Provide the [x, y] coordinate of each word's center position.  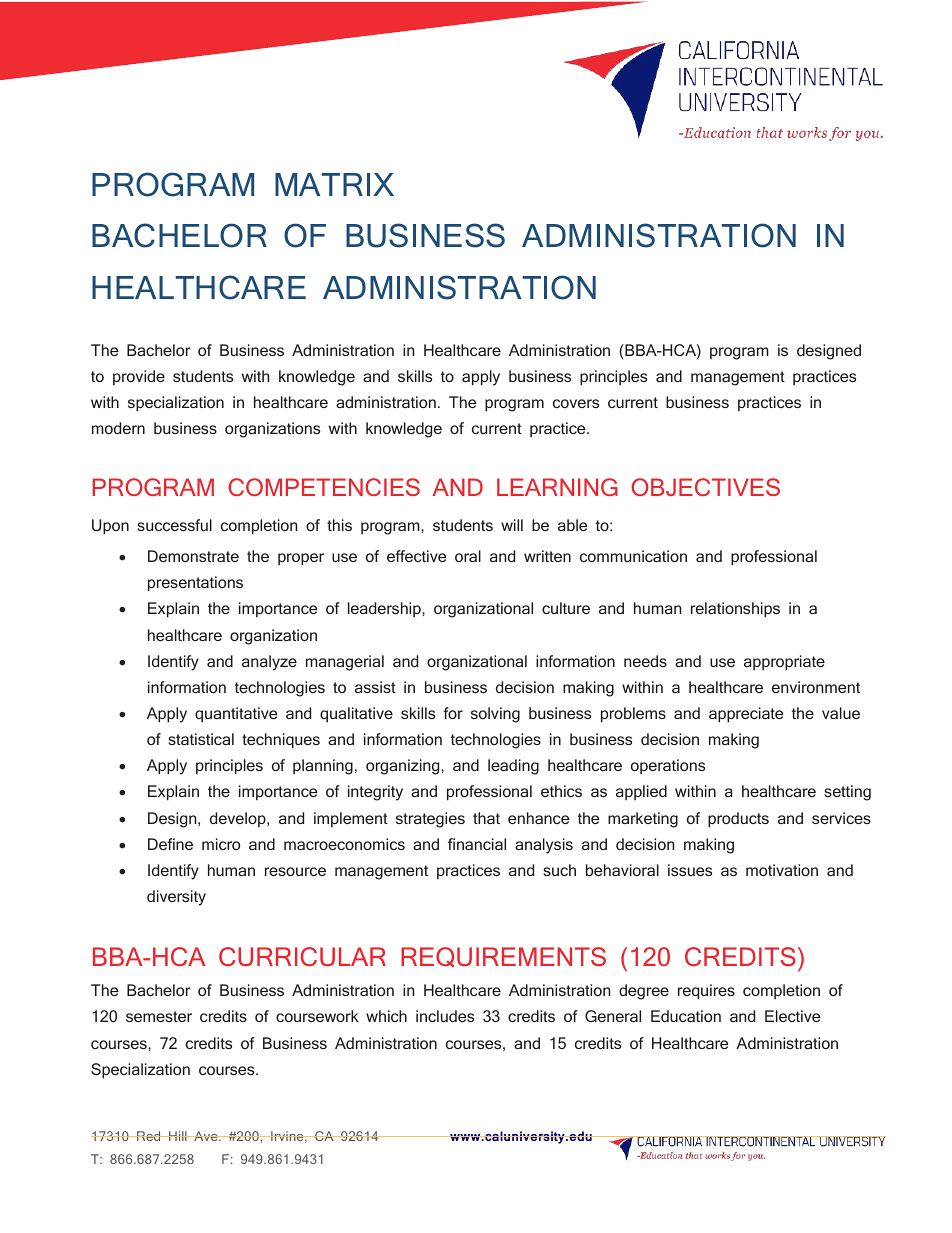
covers [576, 403]
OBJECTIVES [705, 487]
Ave [206, 1136]
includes [445, 1016]
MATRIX [334, 184]
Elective [792, 1016]
